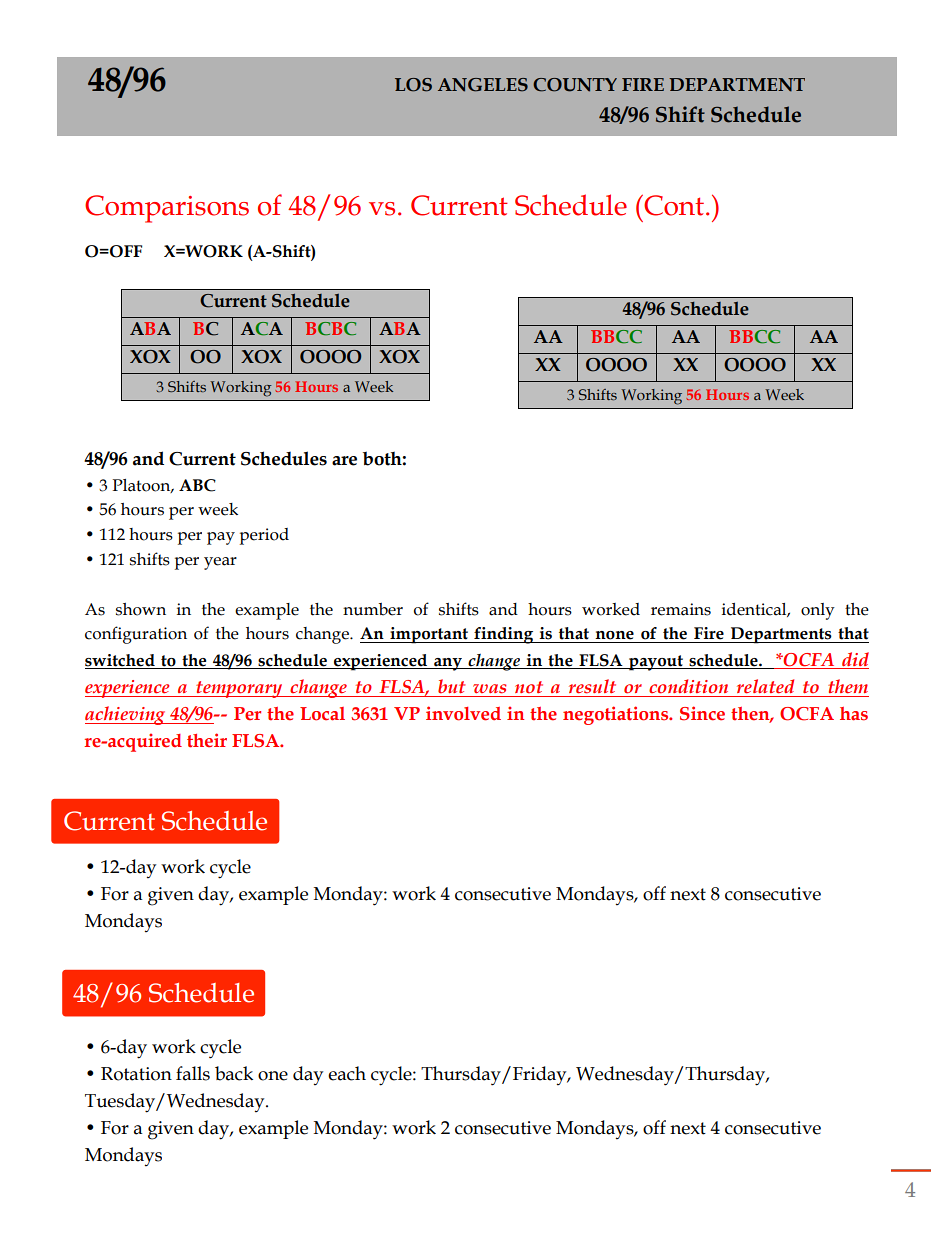  Describe the element at coordinates (347, 1073) in the page. I see `each` at that location.
